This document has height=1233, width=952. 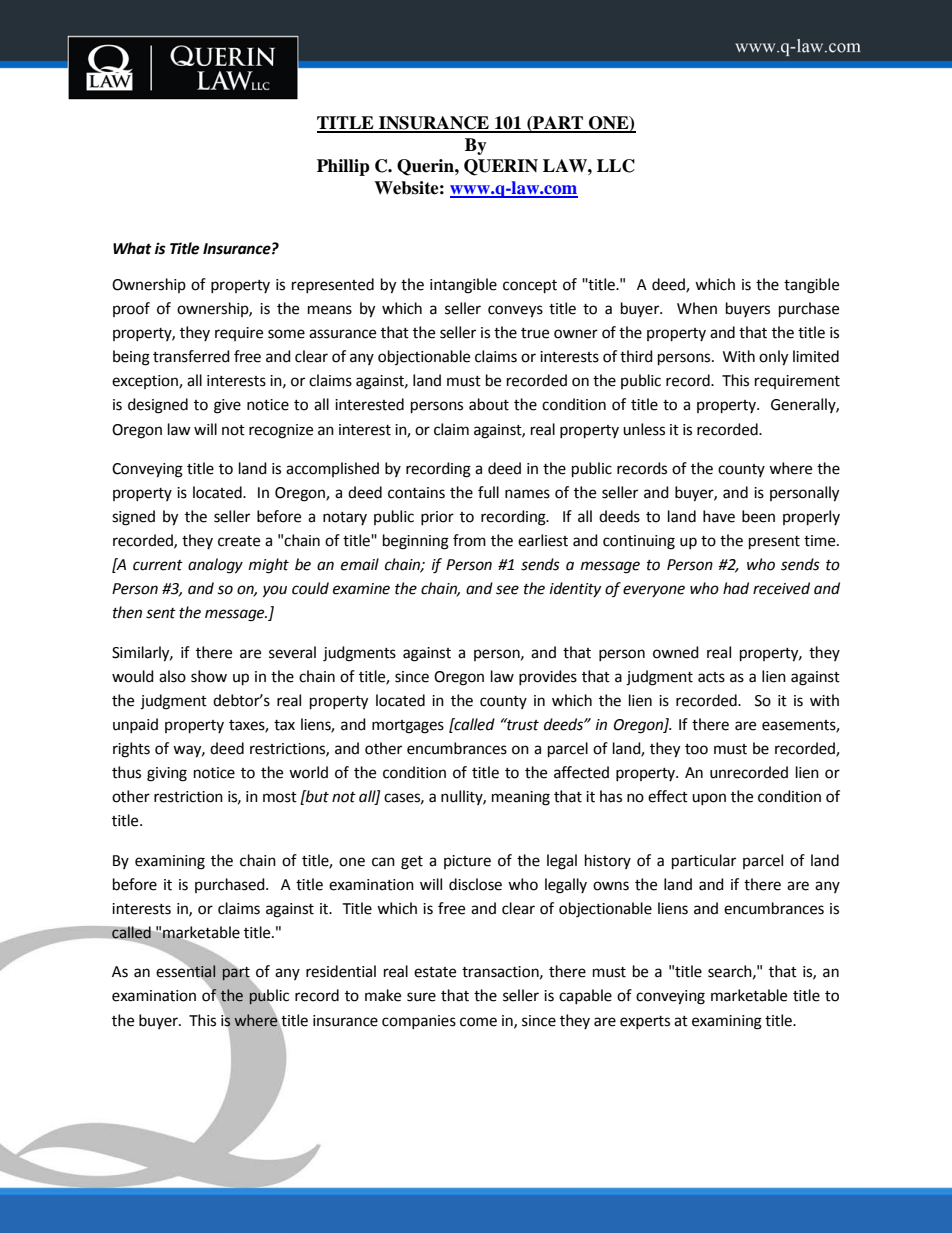 I want to click on too, so click(x=696, y=749).
